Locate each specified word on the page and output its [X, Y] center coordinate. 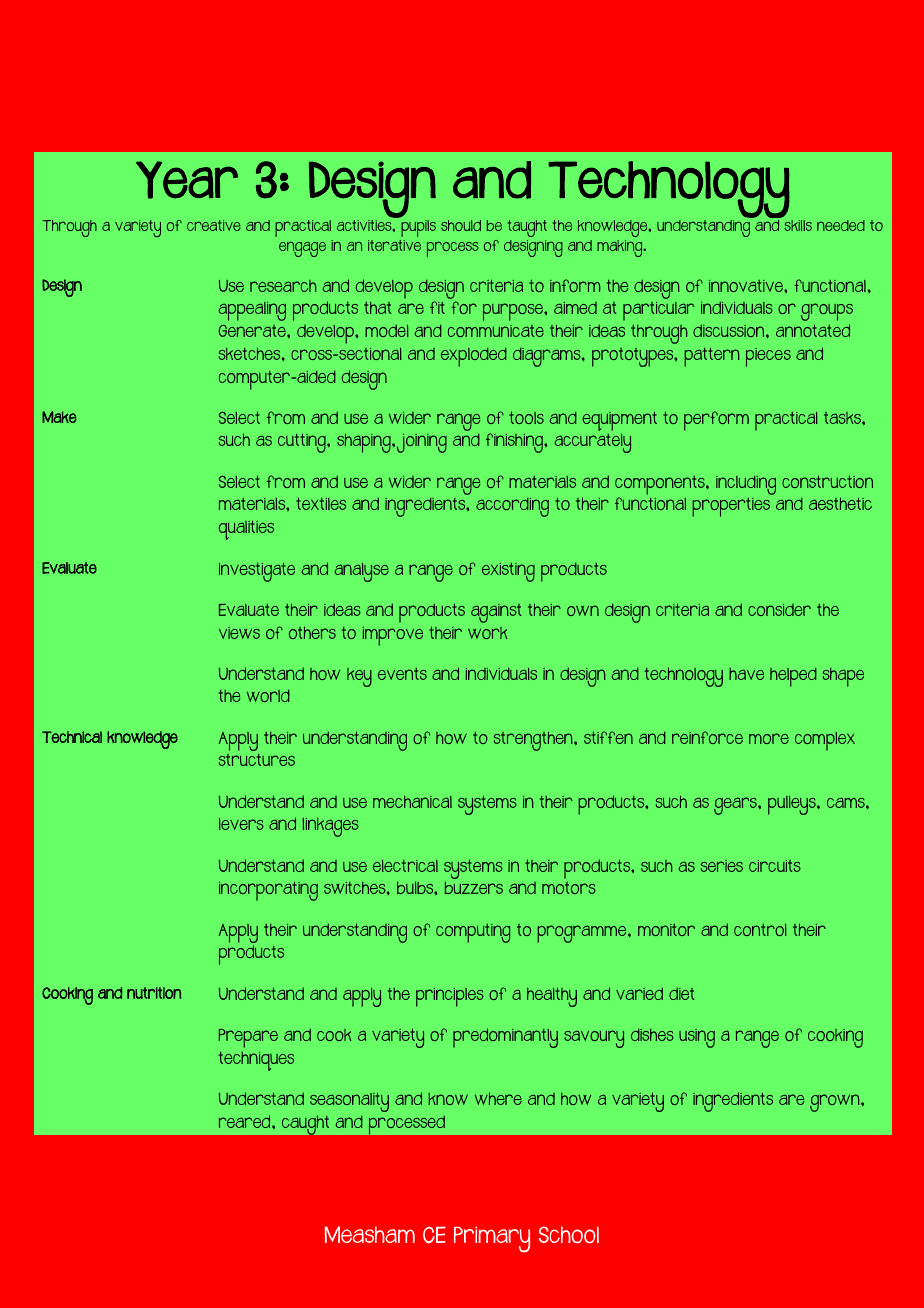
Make [59, 417]
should [461, 225]
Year [187, 180]
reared [246, 1121]
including [746, 485]
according [512, 507]
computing [473, 933]
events [402, 674]
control [760, 930]
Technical [72, 737]
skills [798, 225]
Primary [492, 1239]
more [769, 738]
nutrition [154, 993]
